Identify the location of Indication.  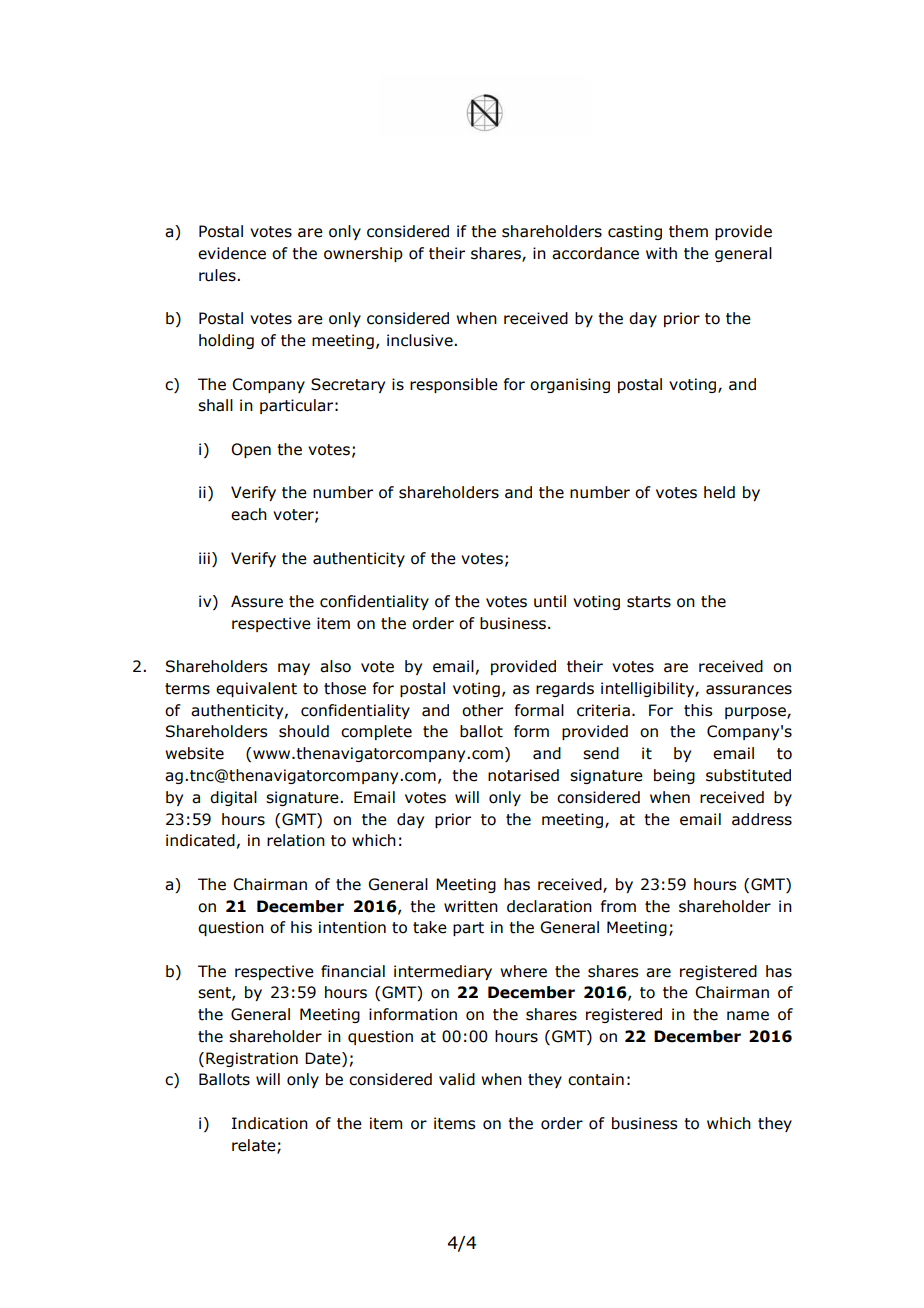
(270, 1123).
